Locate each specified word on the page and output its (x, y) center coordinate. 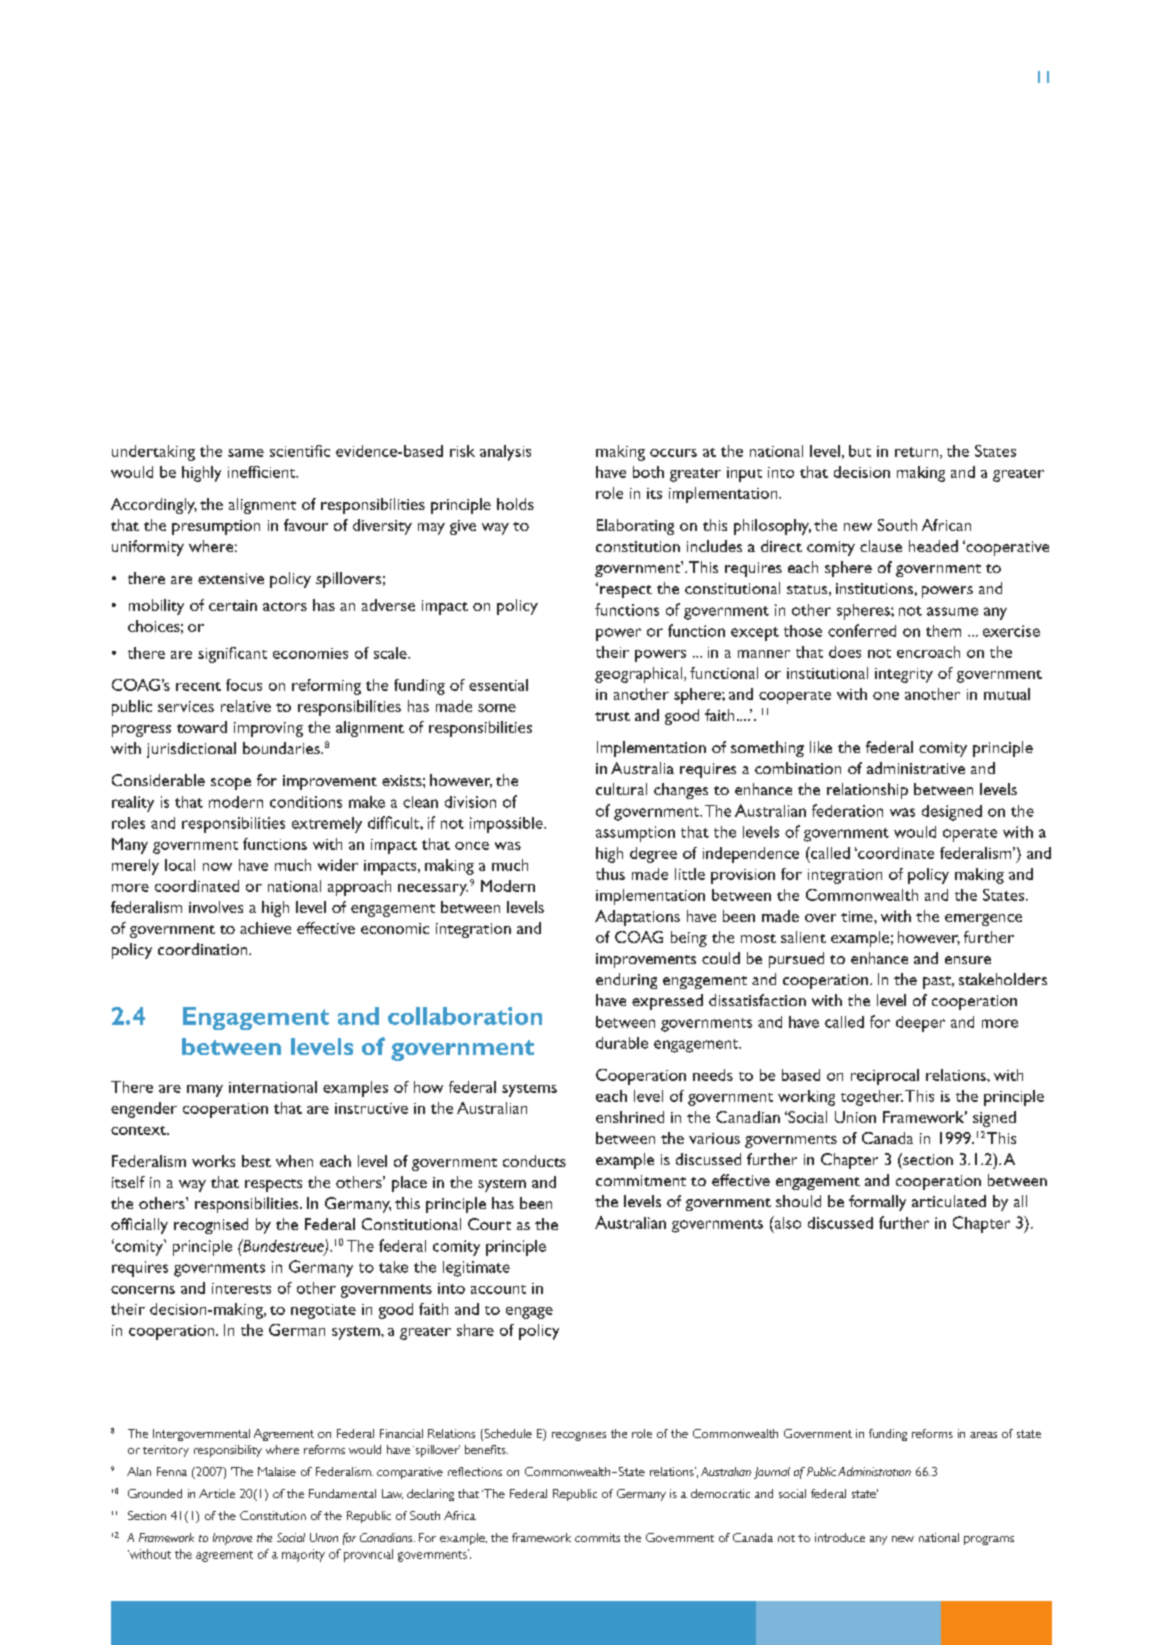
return (918, 453)
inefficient (263, 472)
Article (217, 1493)
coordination (204, 949)
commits (597, 1537)
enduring (626, 981)
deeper (920, 1024)
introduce (840, 1537)
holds (515, 504)
